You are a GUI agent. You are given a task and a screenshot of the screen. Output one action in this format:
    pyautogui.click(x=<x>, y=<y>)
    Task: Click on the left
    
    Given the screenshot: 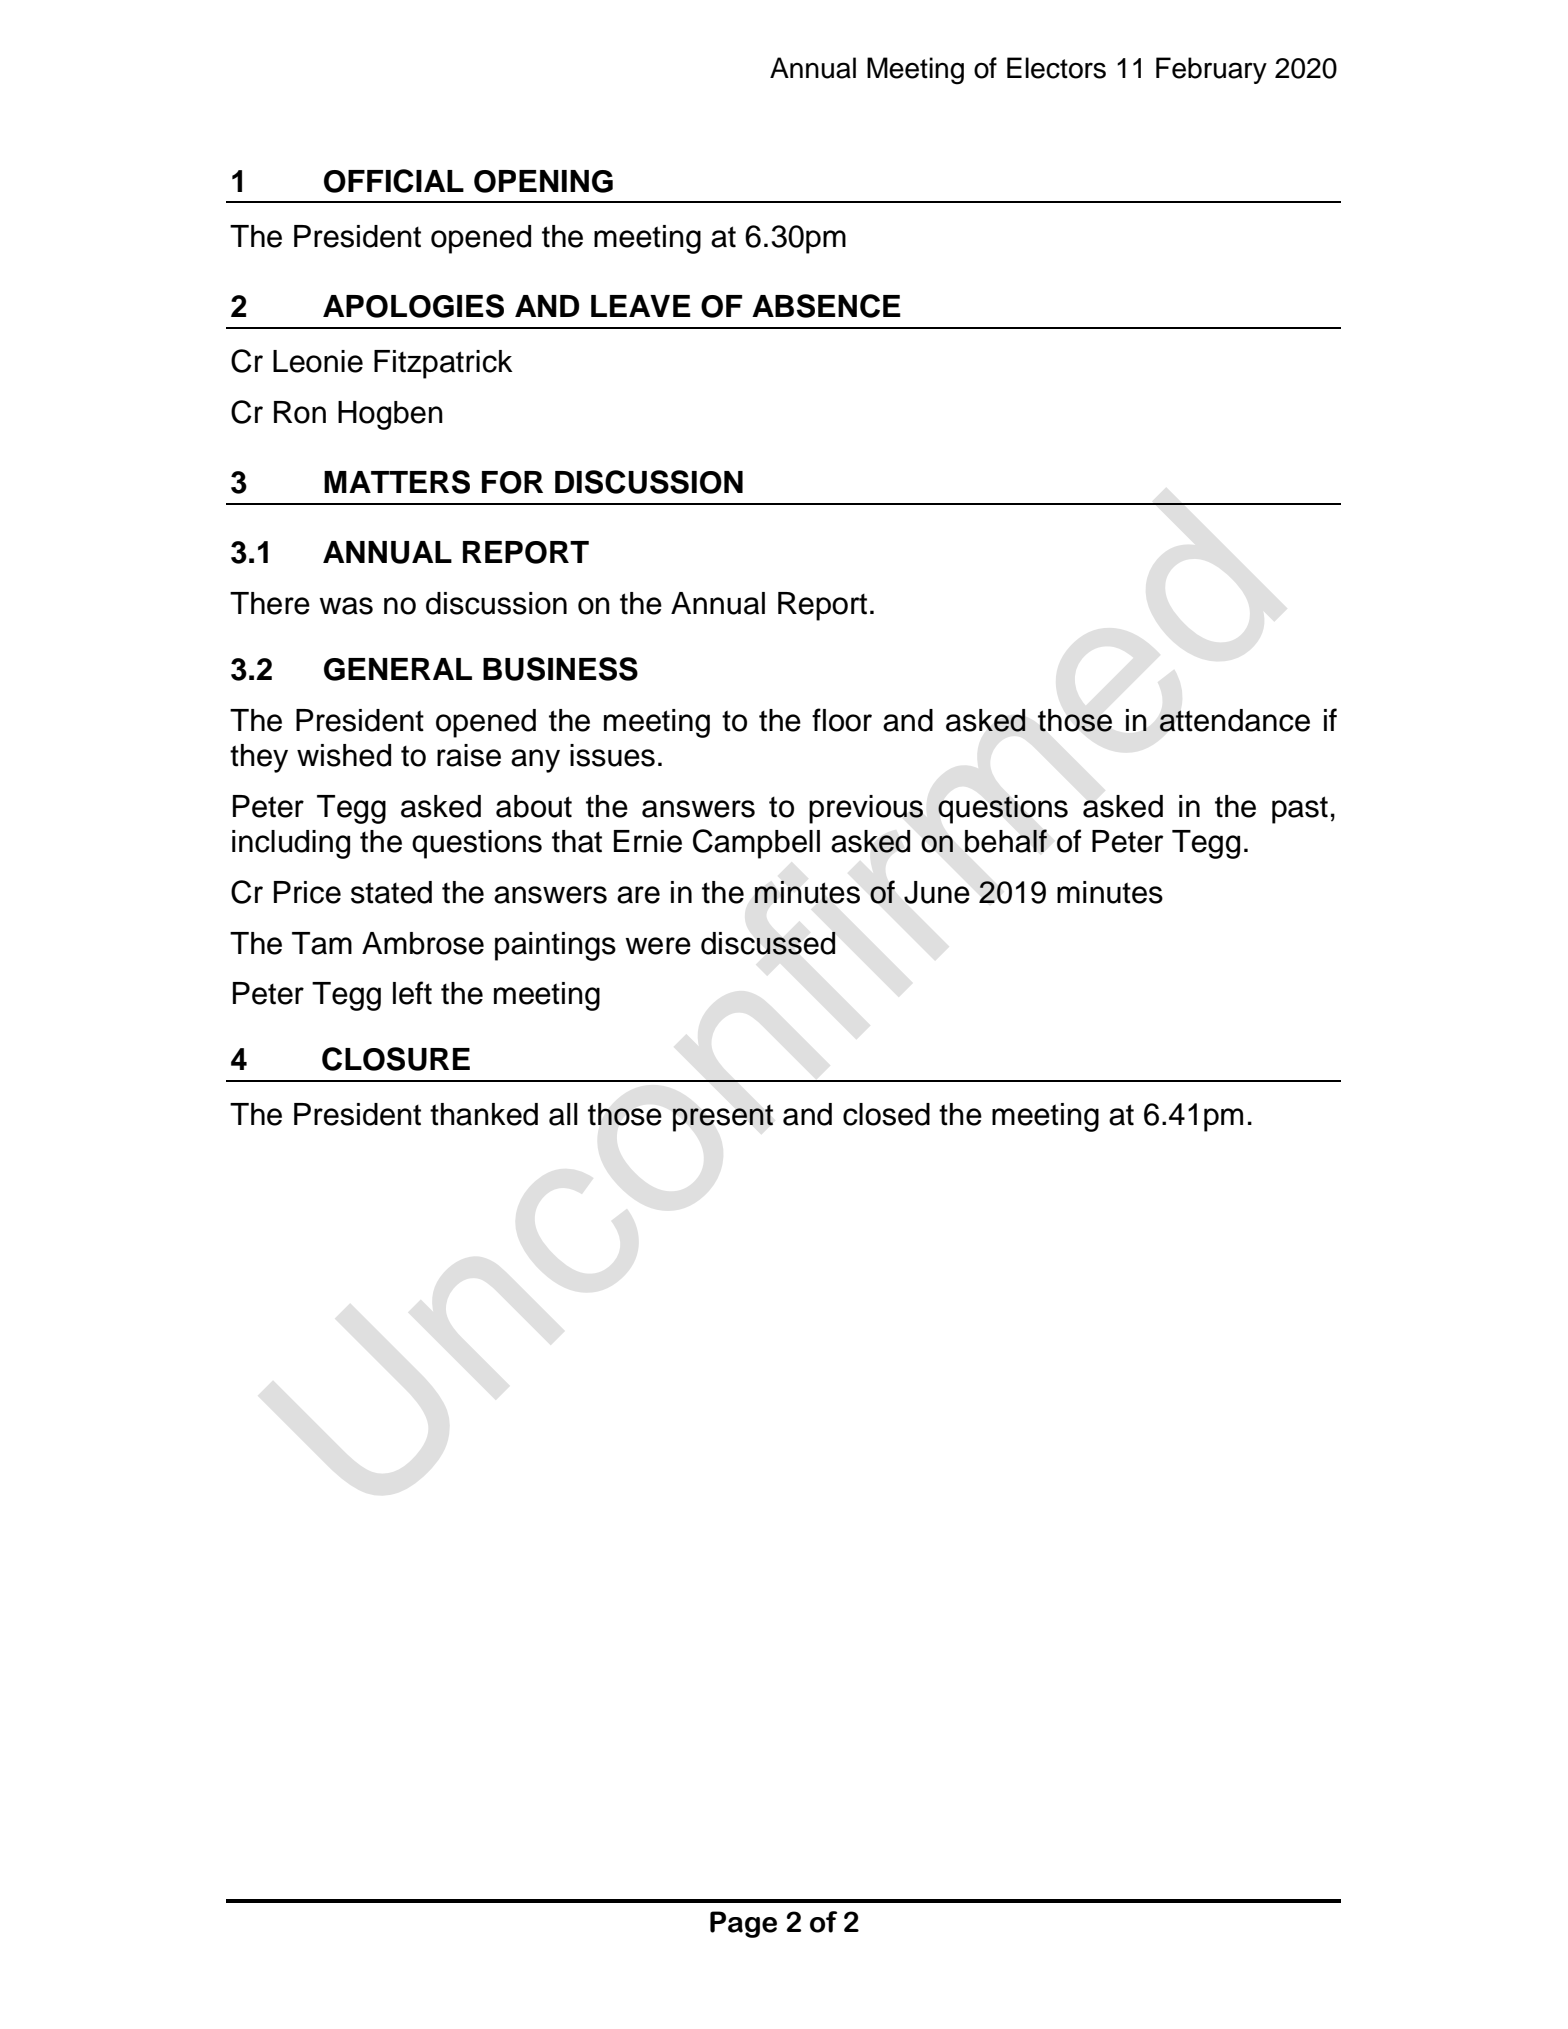 What is the action you would take?
    pyautogui.click(x=412, y=993)
